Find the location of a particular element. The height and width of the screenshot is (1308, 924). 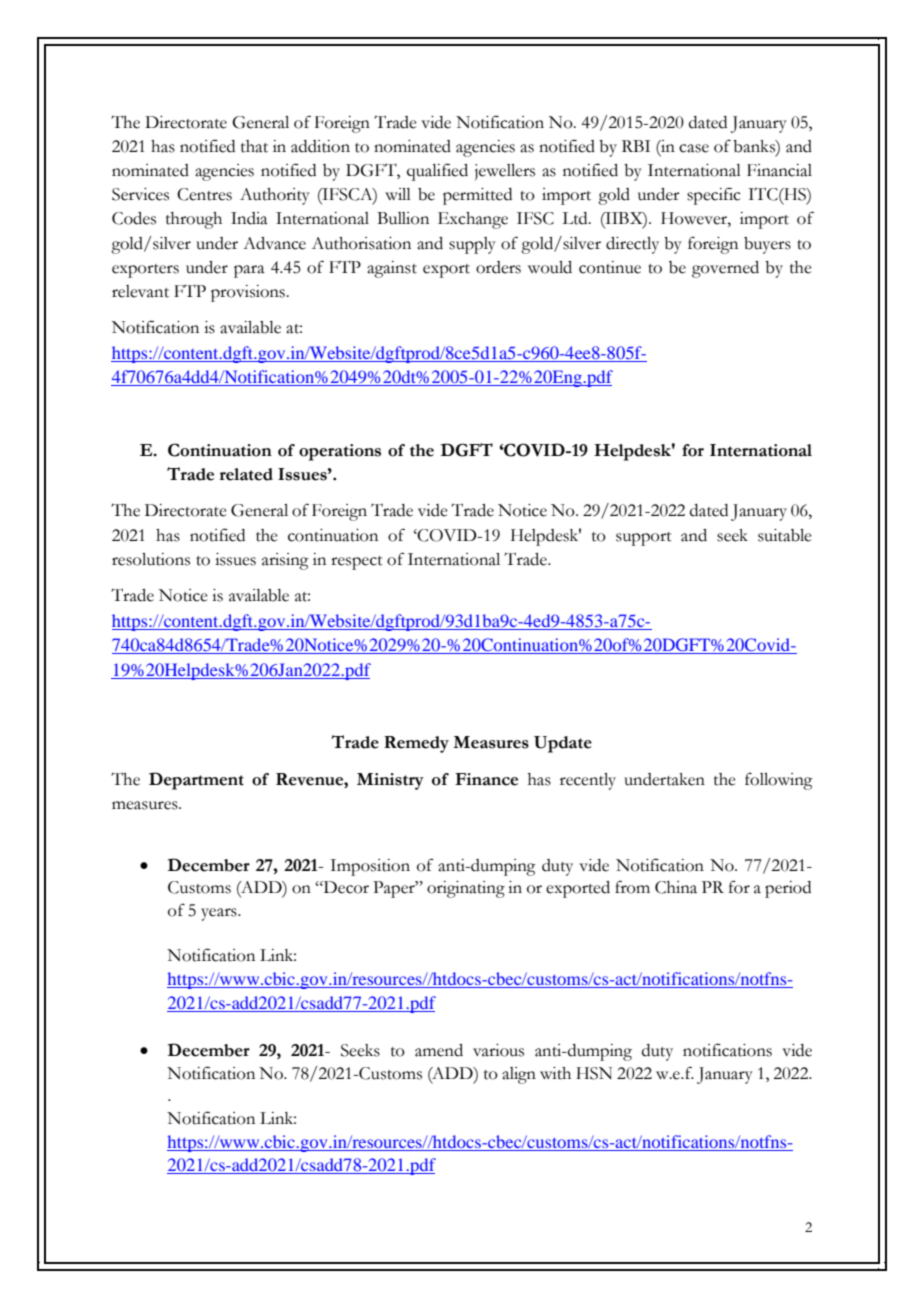

qualified is located at coordinates (437, 172).
